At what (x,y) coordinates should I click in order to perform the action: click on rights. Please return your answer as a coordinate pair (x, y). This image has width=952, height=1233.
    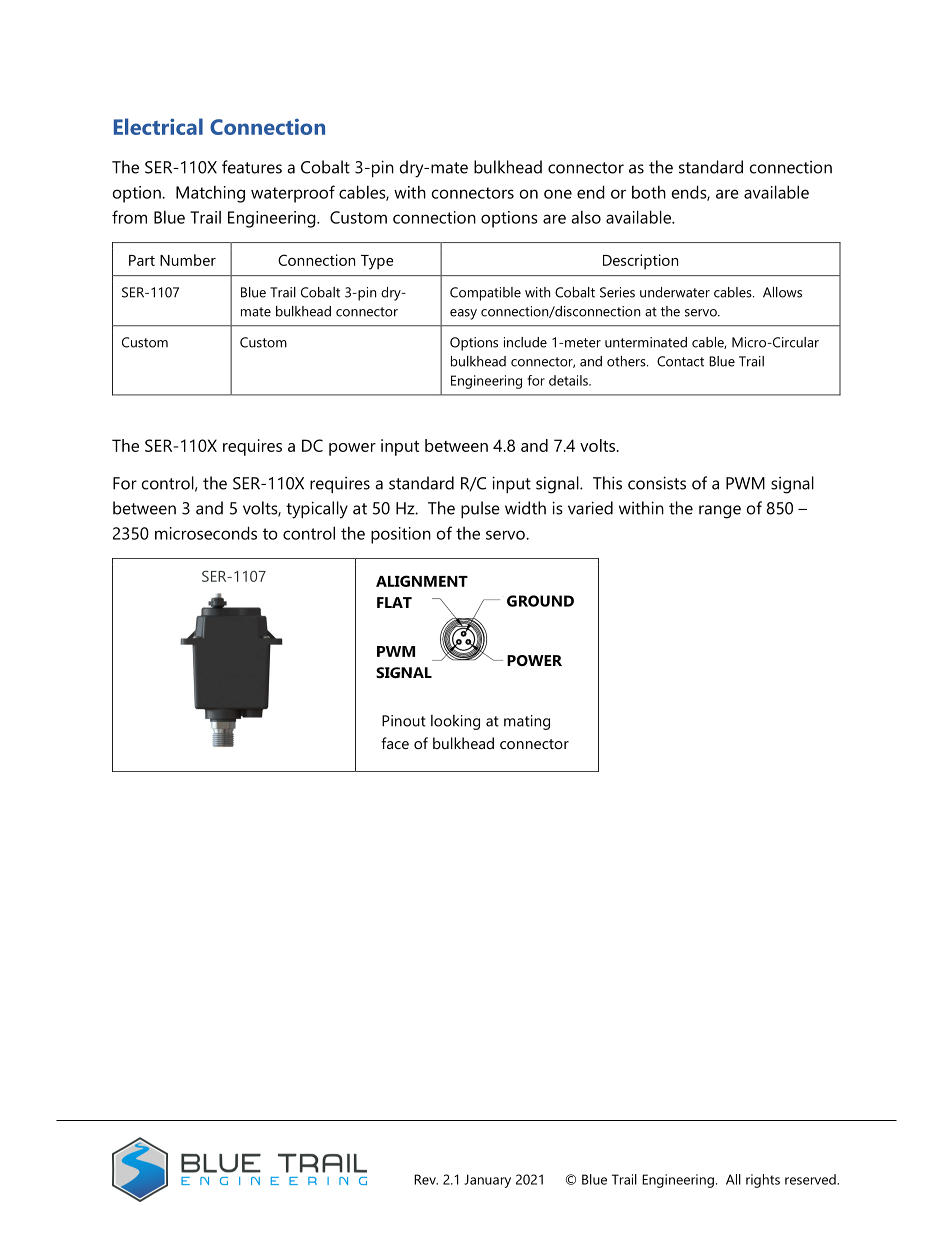
    Looking at the image, I should click on (763, 1181).
